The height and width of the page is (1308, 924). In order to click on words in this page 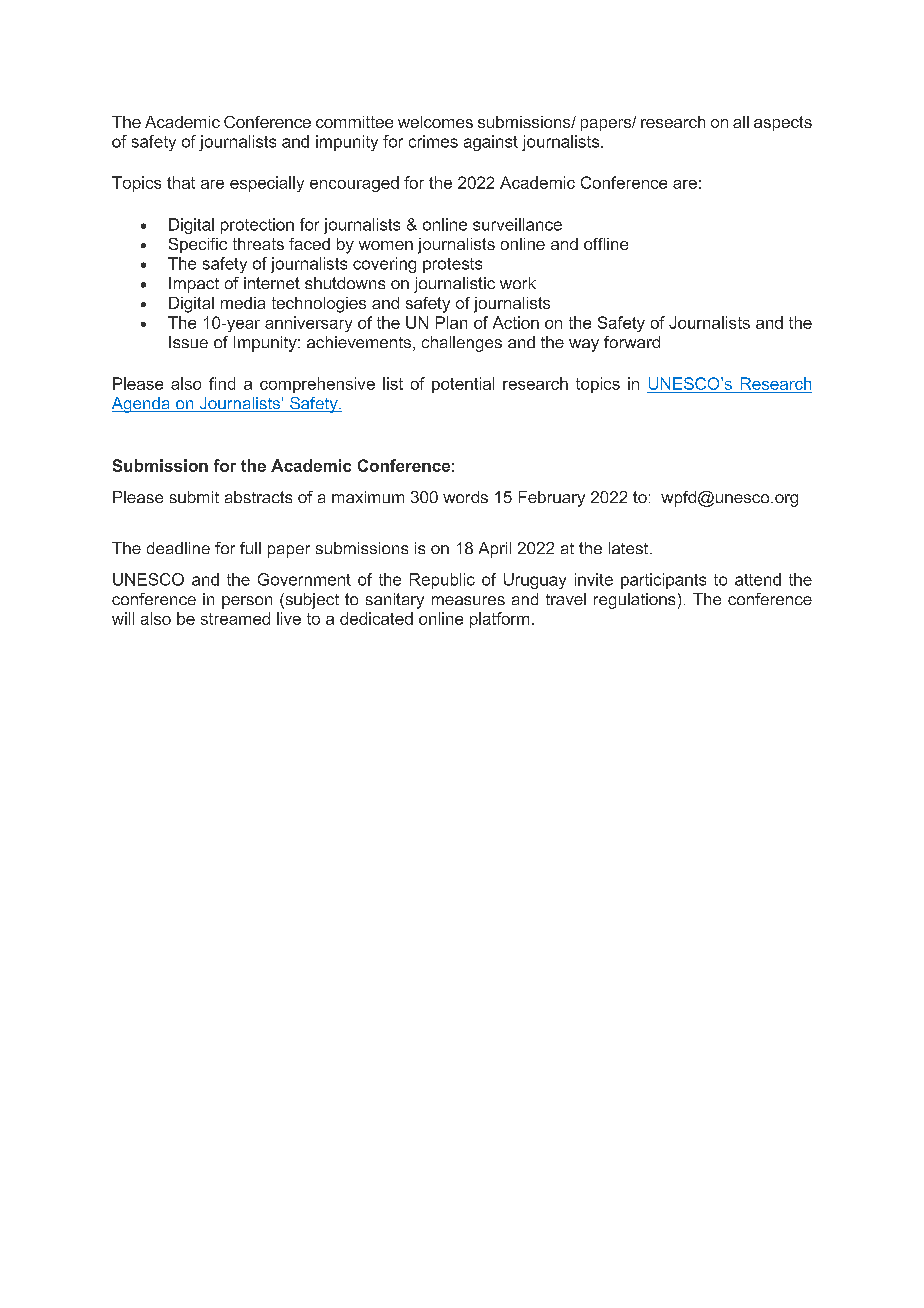, I will do `click(465, 497)`.
